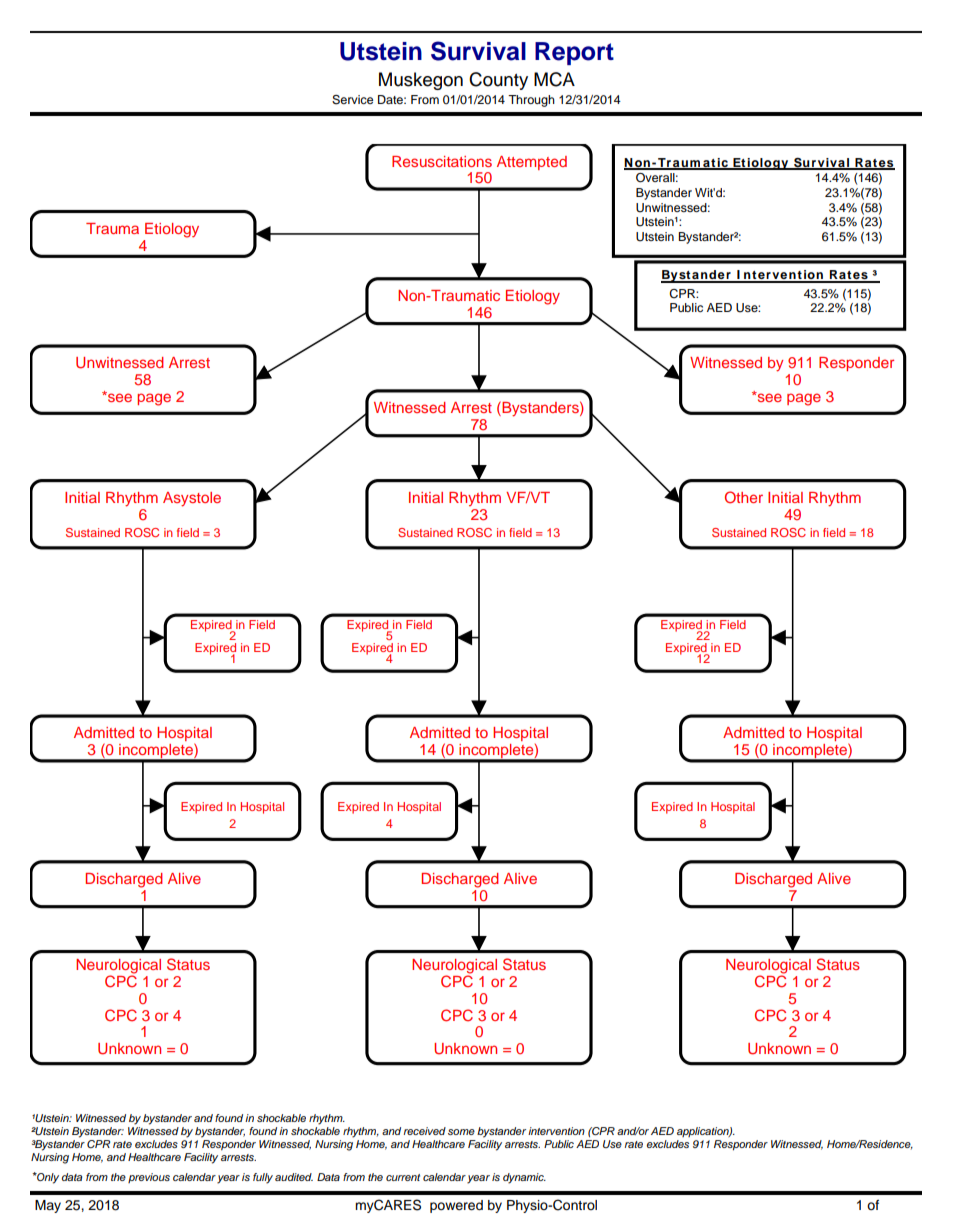 This screenshot has height=1232, width=953. I want to click on previous, so click(149, 1178).
